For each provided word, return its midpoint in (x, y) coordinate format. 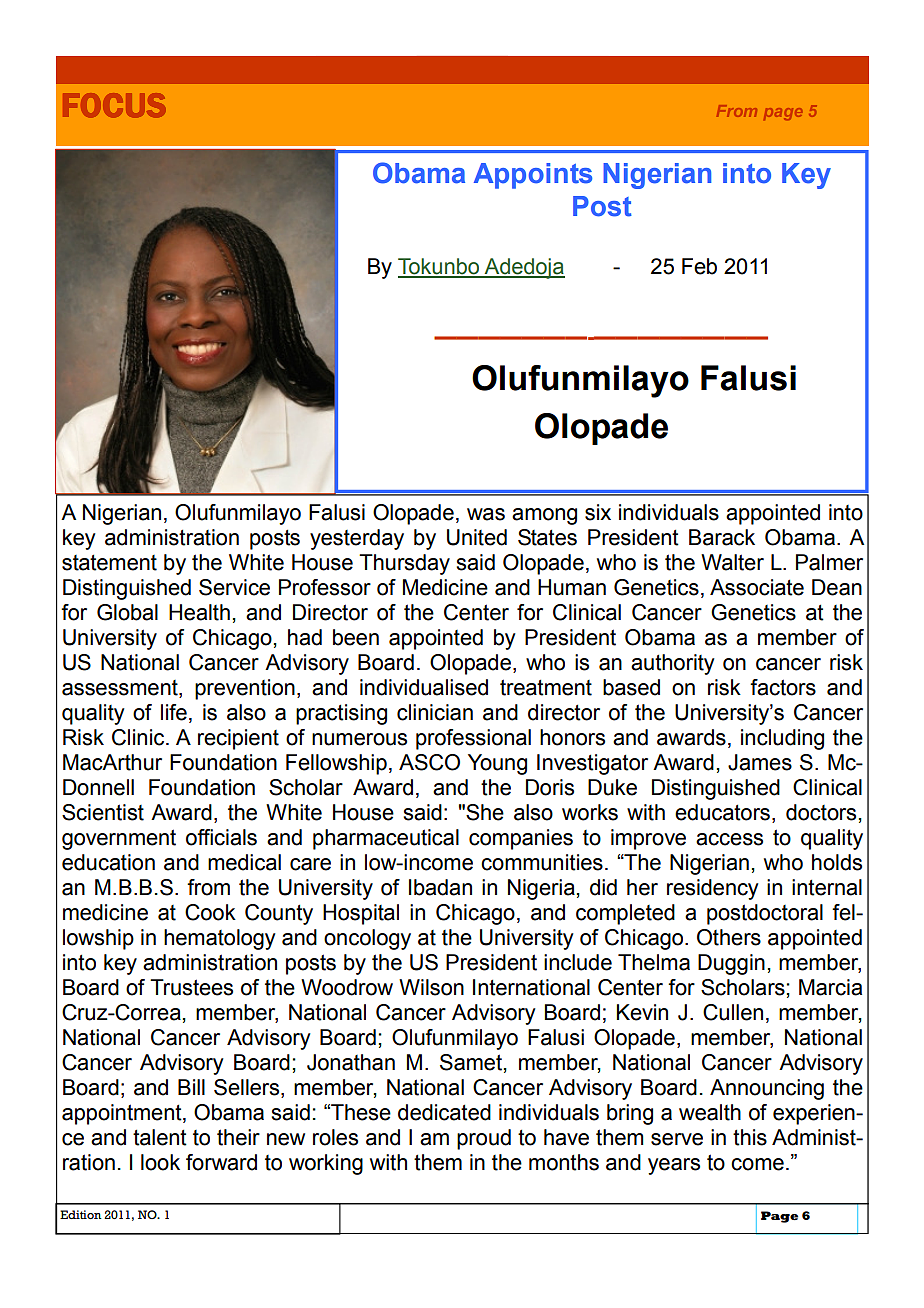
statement (109, 562)
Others (729, 937)
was (486, 514)
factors (783, 687)
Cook (210, 912)
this (750, 1137)
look (160, 1162)
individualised (424, 687)
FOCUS (114, 105)
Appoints (533, 176)
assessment (121, 689)
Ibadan (440, 887)
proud (484, 1139)
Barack (722, 537)
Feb (699, 266)
